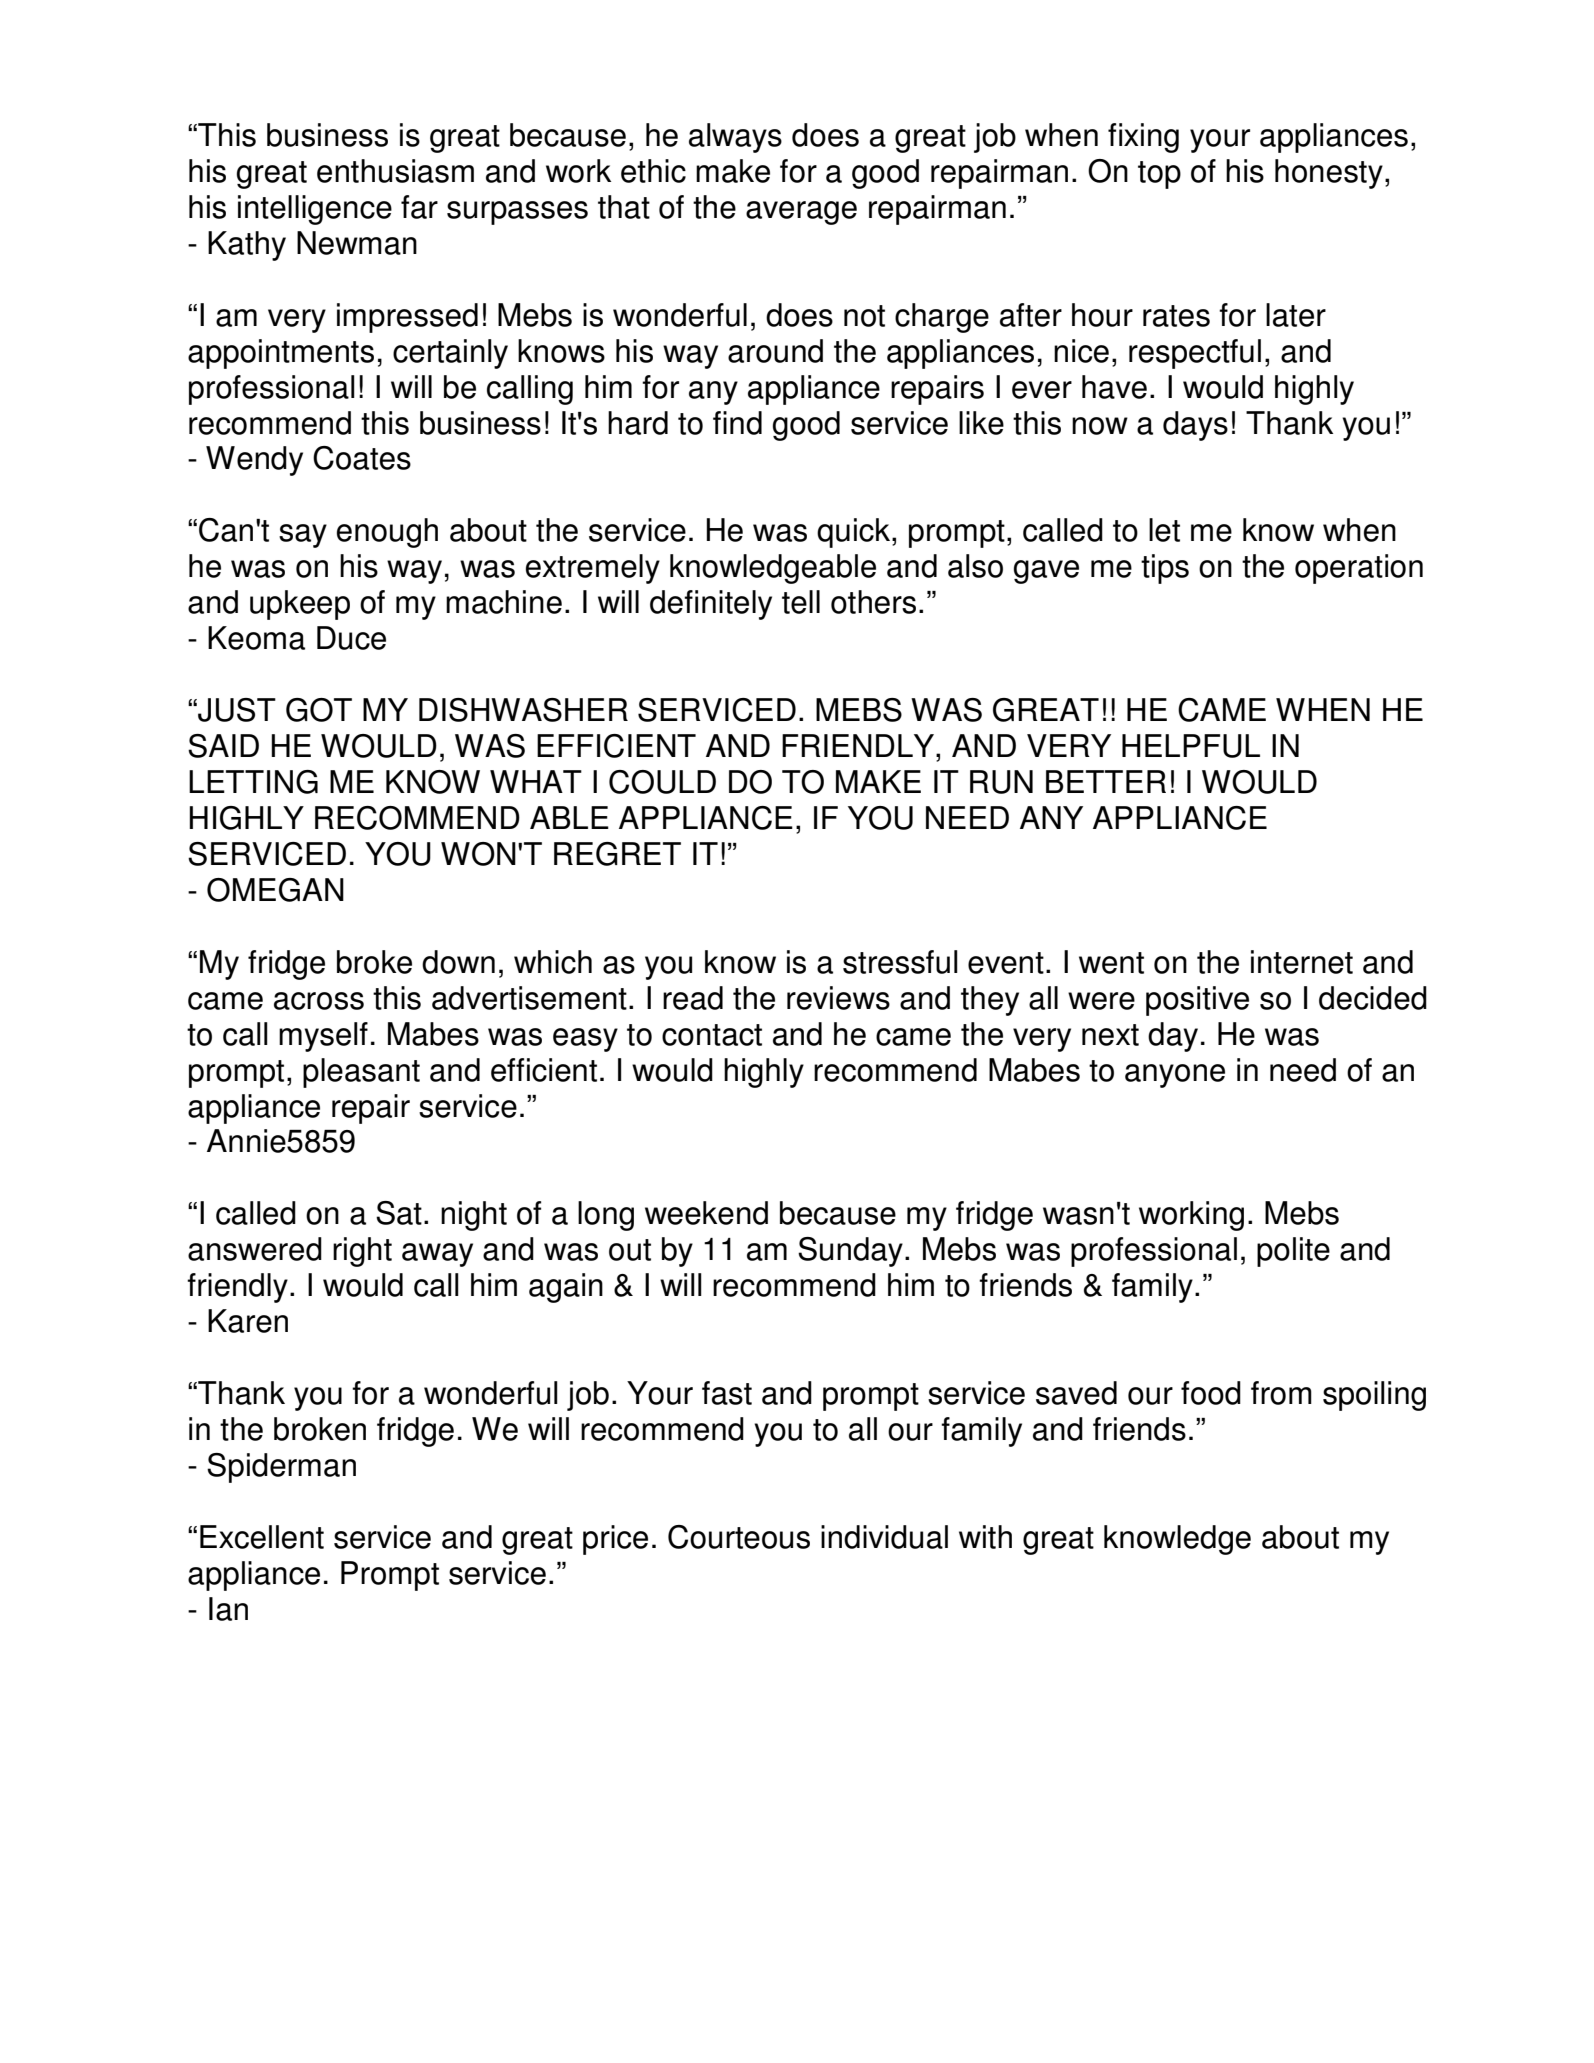  Describe the element at coordinates (739, 1537) in the document. I see `Courteous` at that location.
